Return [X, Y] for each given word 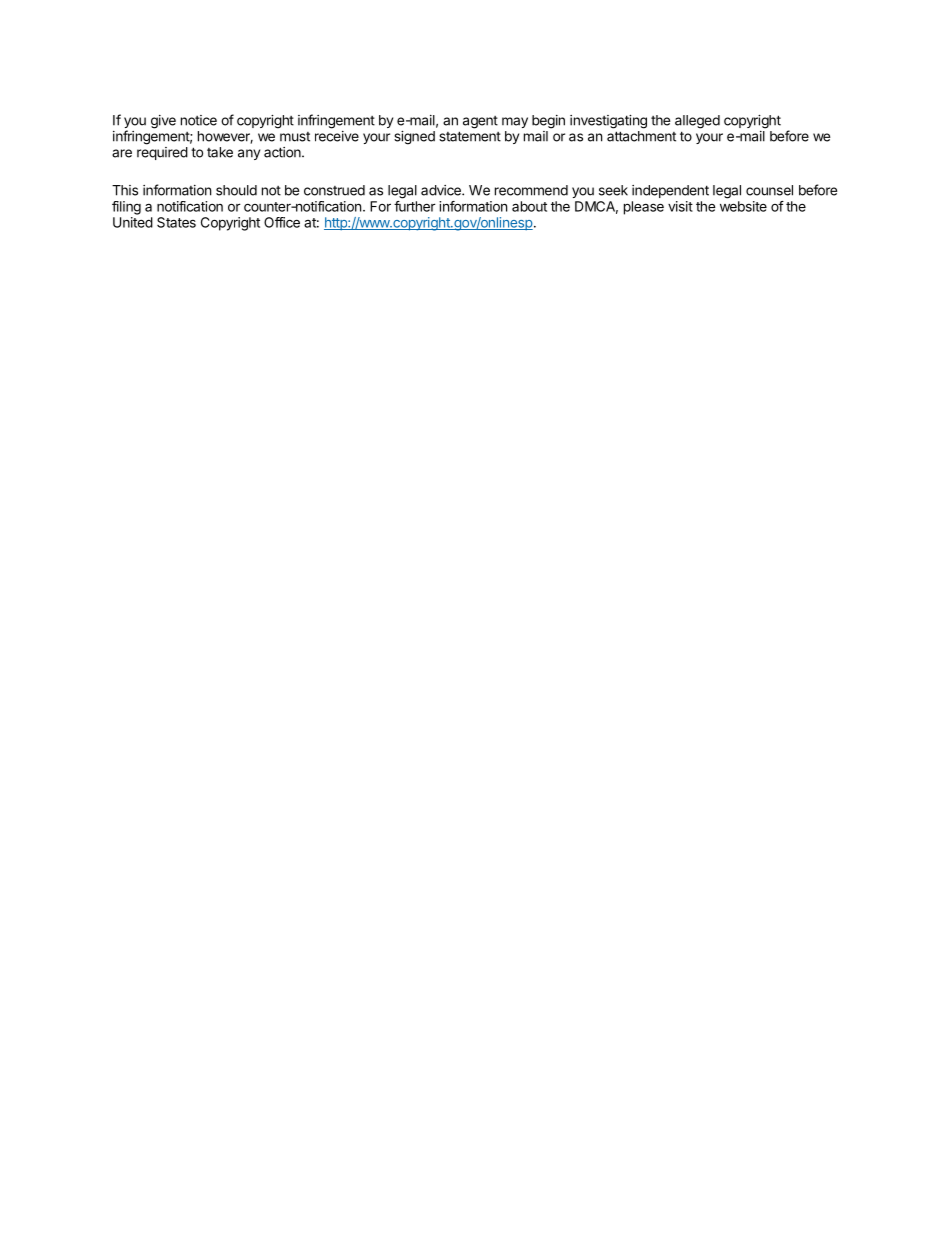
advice [442, 190]
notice [199, 120]
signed [414, 138]
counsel [769, 190]
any [249, 154]
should [236, 190]
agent [480, 122]
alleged [697, 122]
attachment [641, 136]
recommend [531, 190]
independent [670, 191]
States [176, 222]
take [220, 152]
